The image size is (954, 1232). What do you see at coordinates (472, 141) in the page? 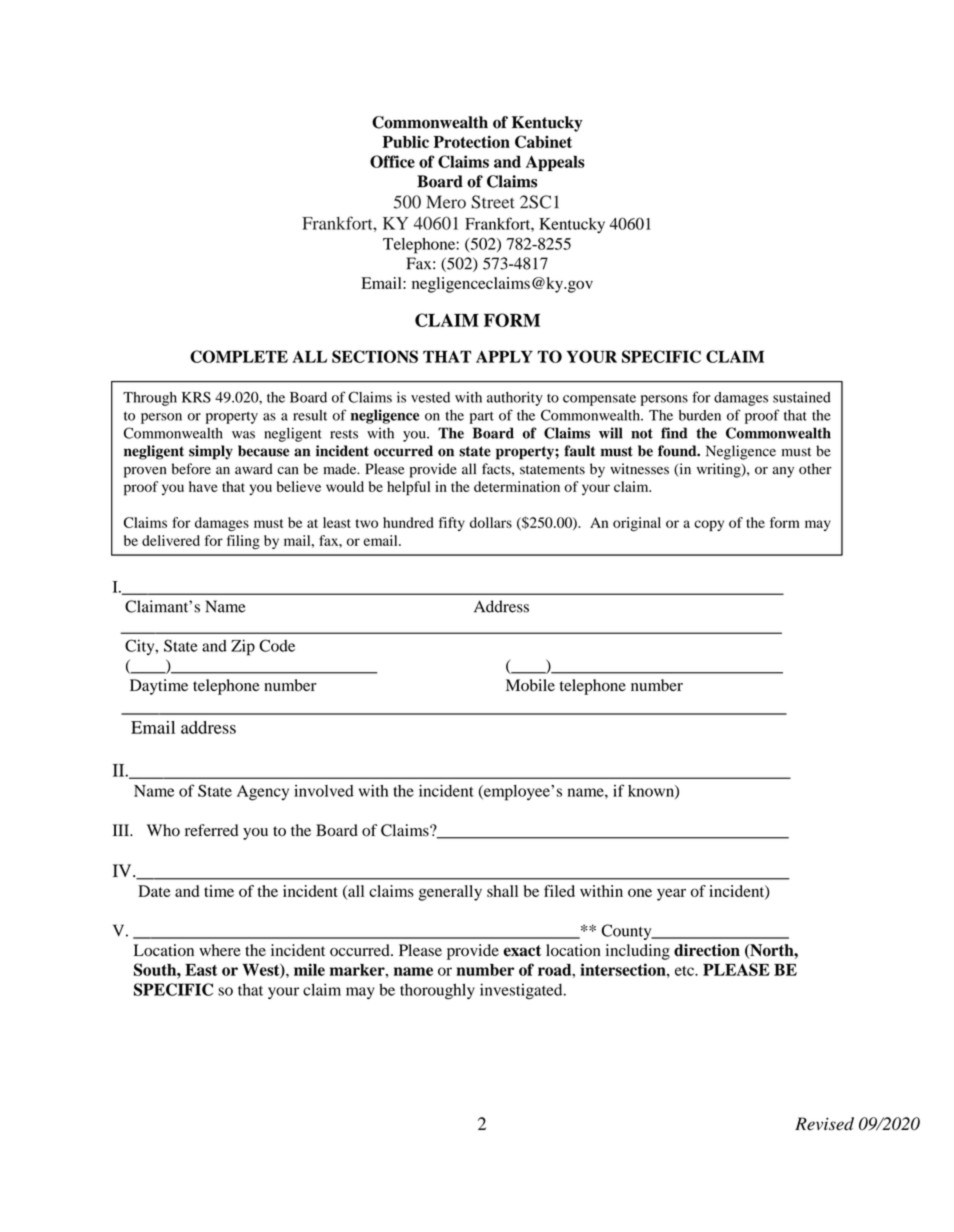
I see `Protection` at bounding box center [472, 141].
